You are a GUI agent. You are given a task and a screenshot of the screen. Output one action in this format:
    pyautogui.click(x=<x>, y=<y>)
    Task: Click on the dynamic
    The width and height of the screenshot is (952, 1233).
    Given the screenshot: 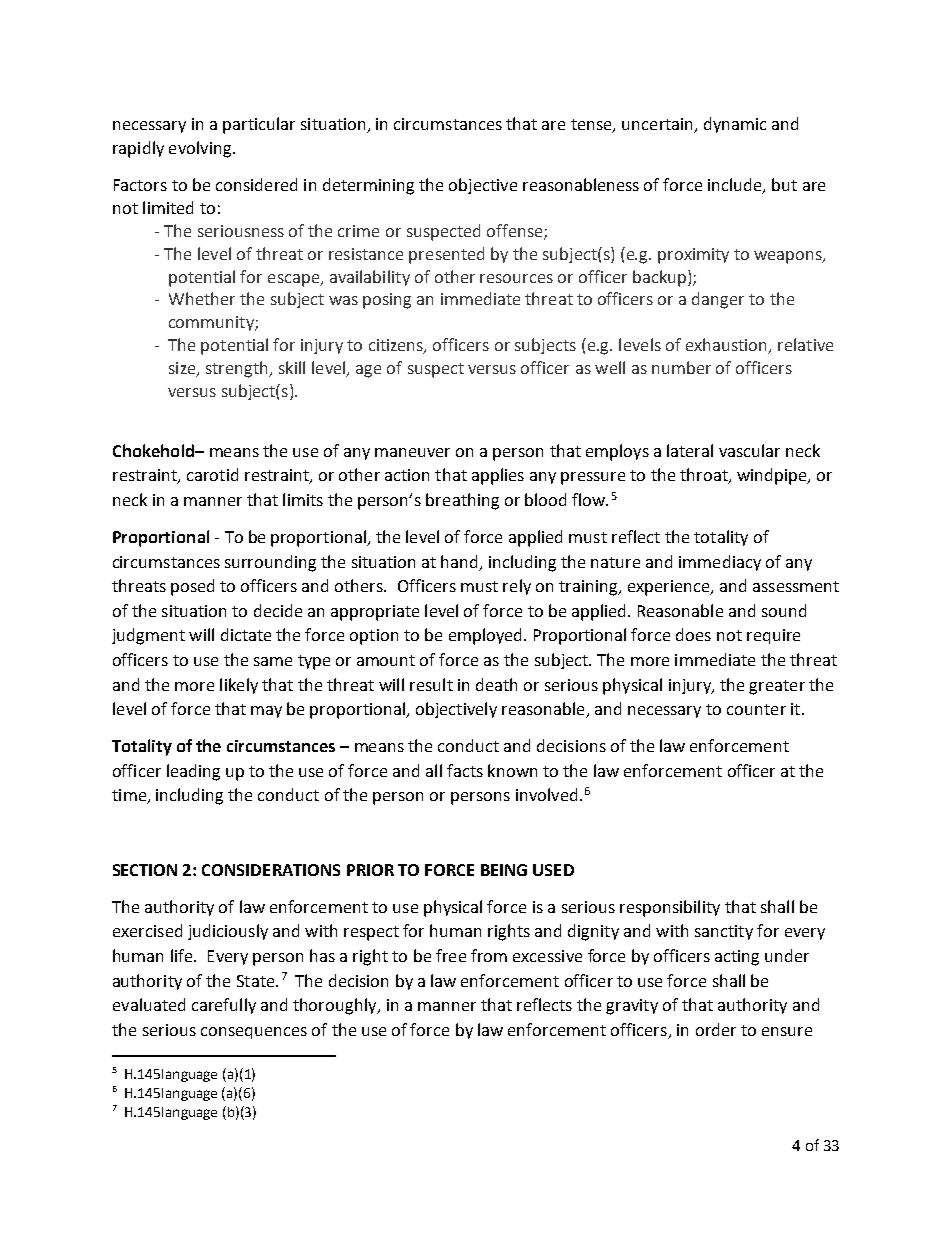 What is the action you would take?
    pyautogui.click(x=735, y=125)
